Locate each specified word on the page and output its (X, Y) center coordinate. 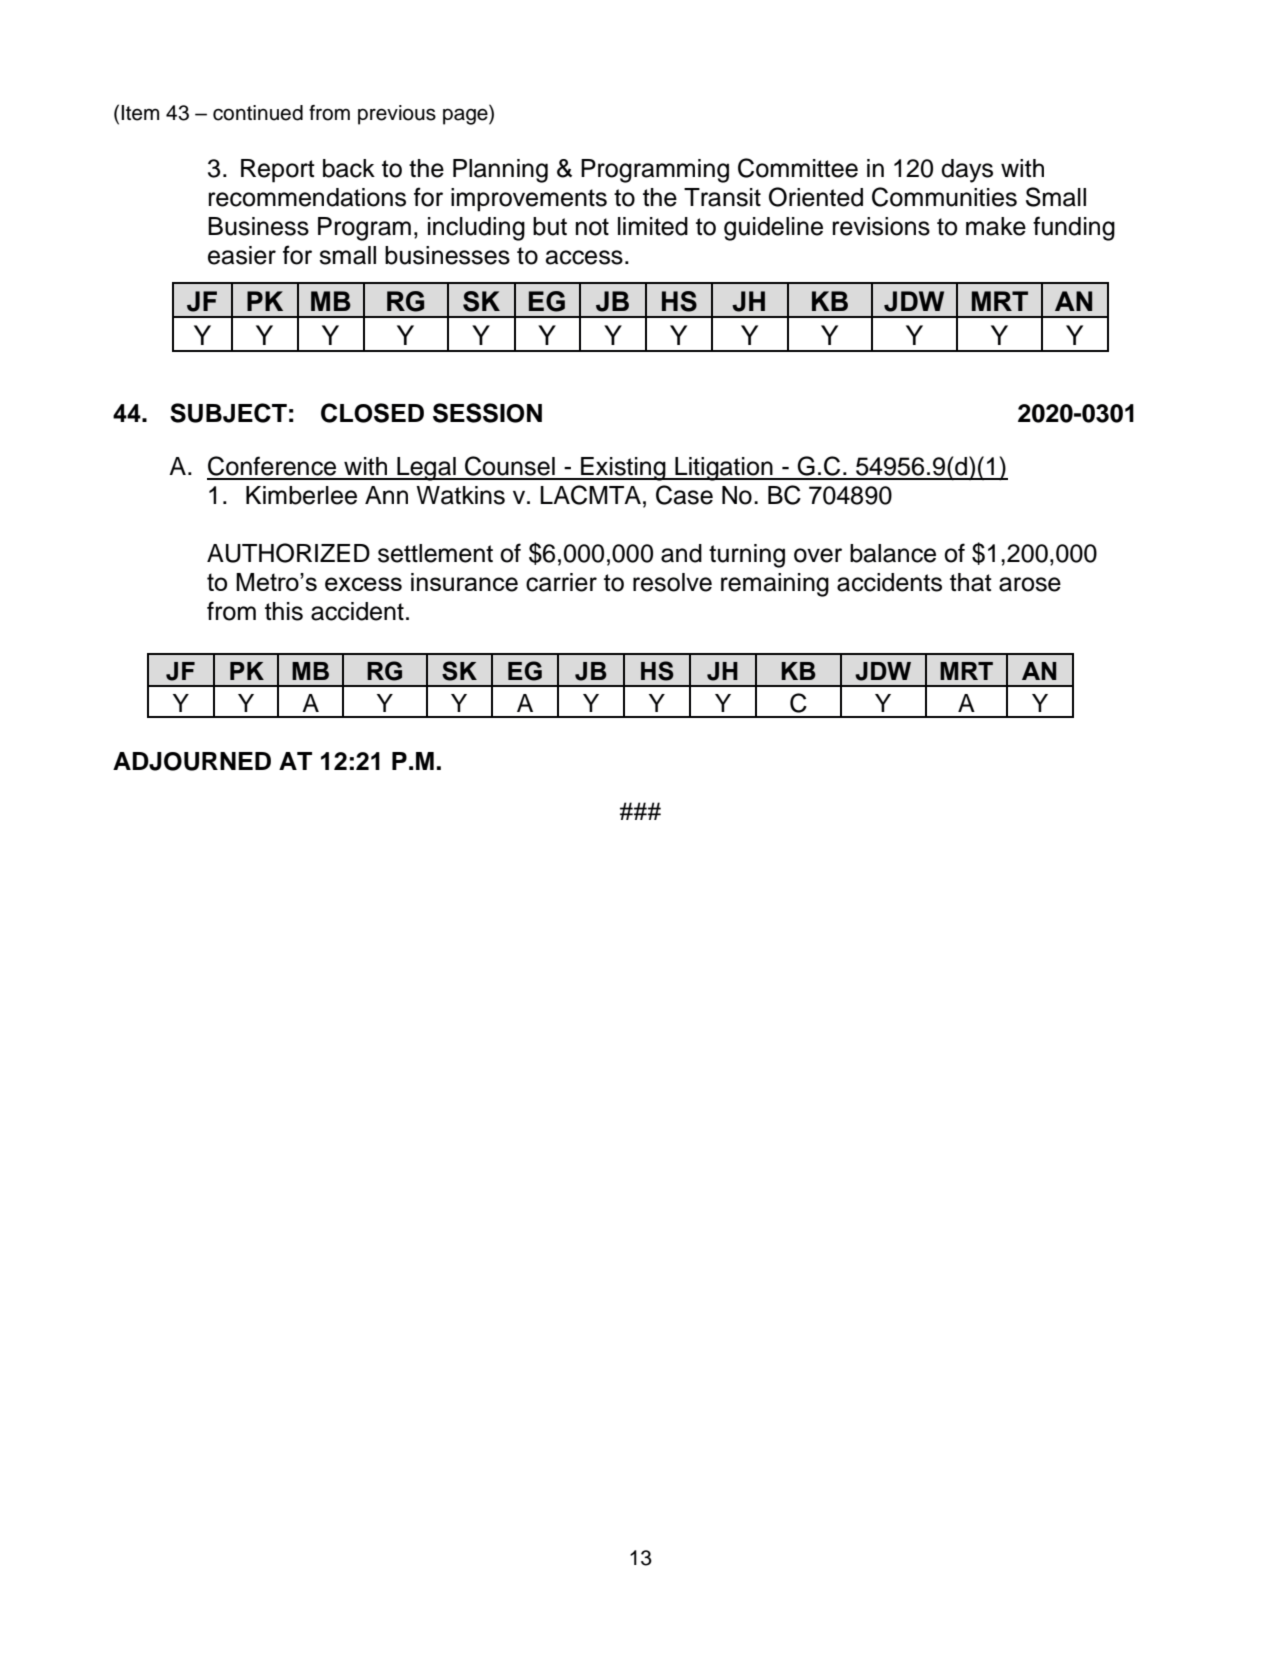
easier (242, 255)
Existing (623, 469)
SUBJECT (228, 413)
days (967, 171)
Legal (426, 469)
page (466, 116)
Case (684, 495)
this (284, 611)
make (996, 226)
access (584, 257)
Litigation (724, 469)
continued (258, 113)
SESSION (487, 413)
